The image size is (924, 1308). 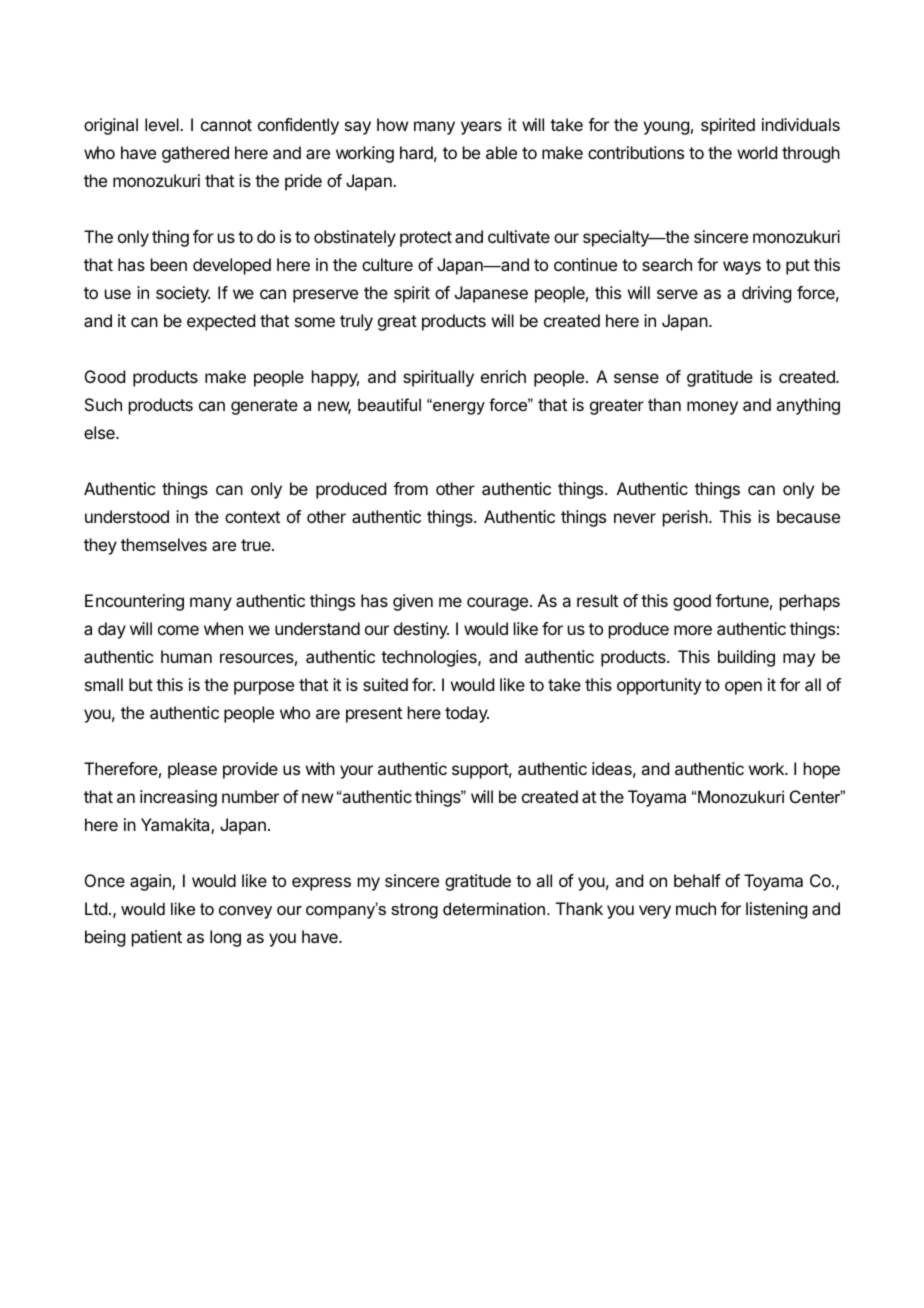 What do you see at coordinates (178, 630) in the image?
I see `come` at bounding box center [178, 630].
